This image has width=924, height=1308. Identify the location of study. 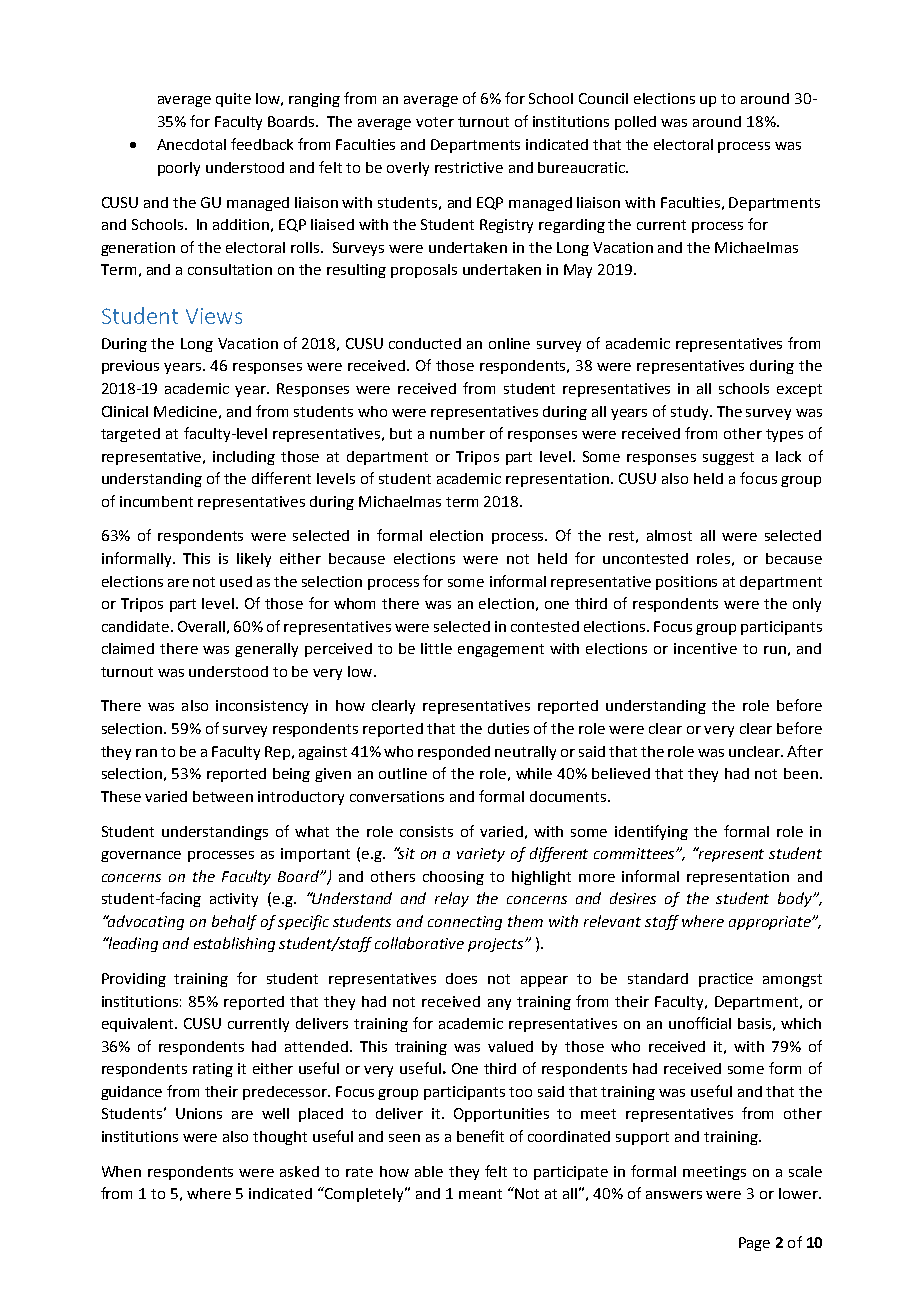
(691, 413).
